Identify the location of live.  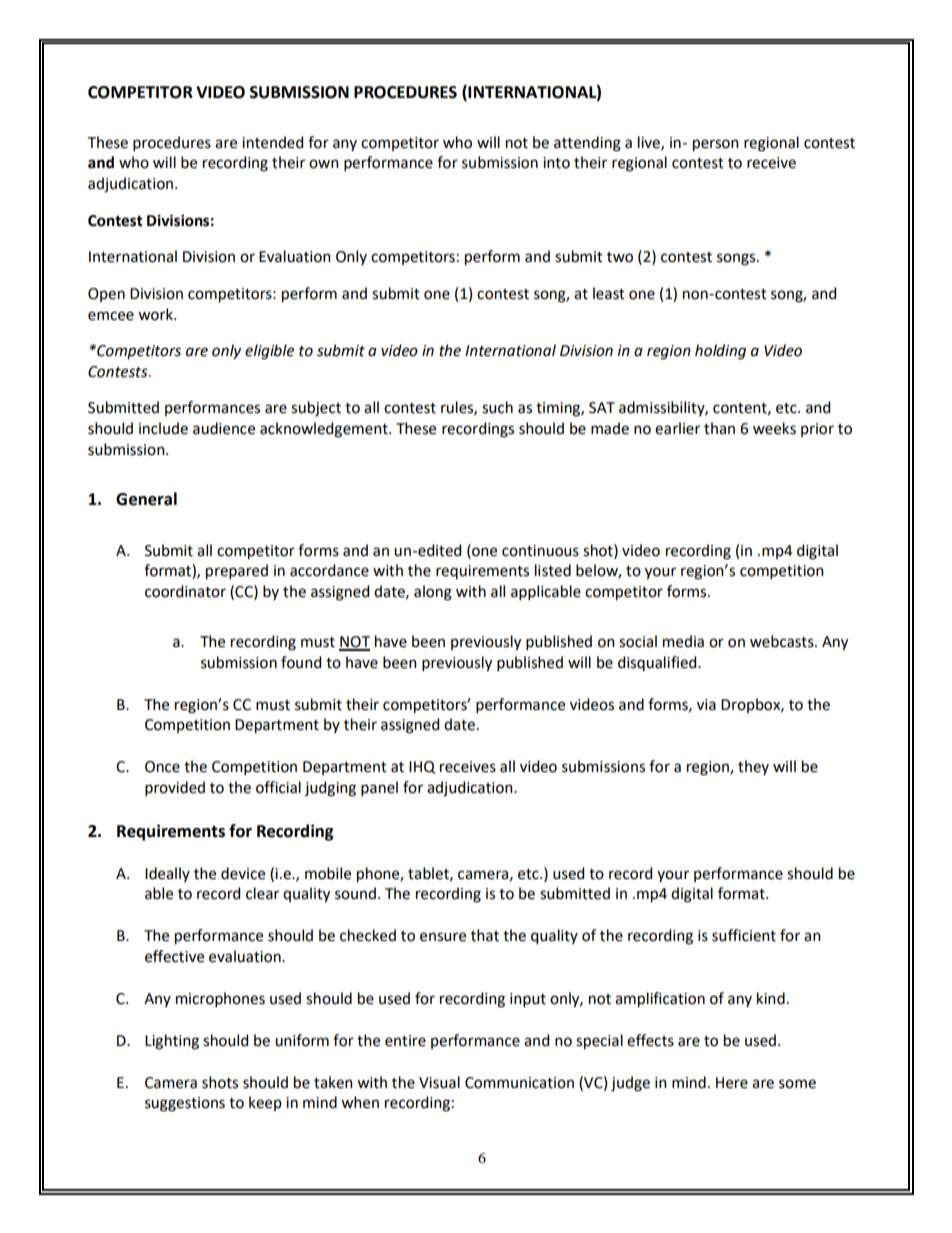
(650, 143).
